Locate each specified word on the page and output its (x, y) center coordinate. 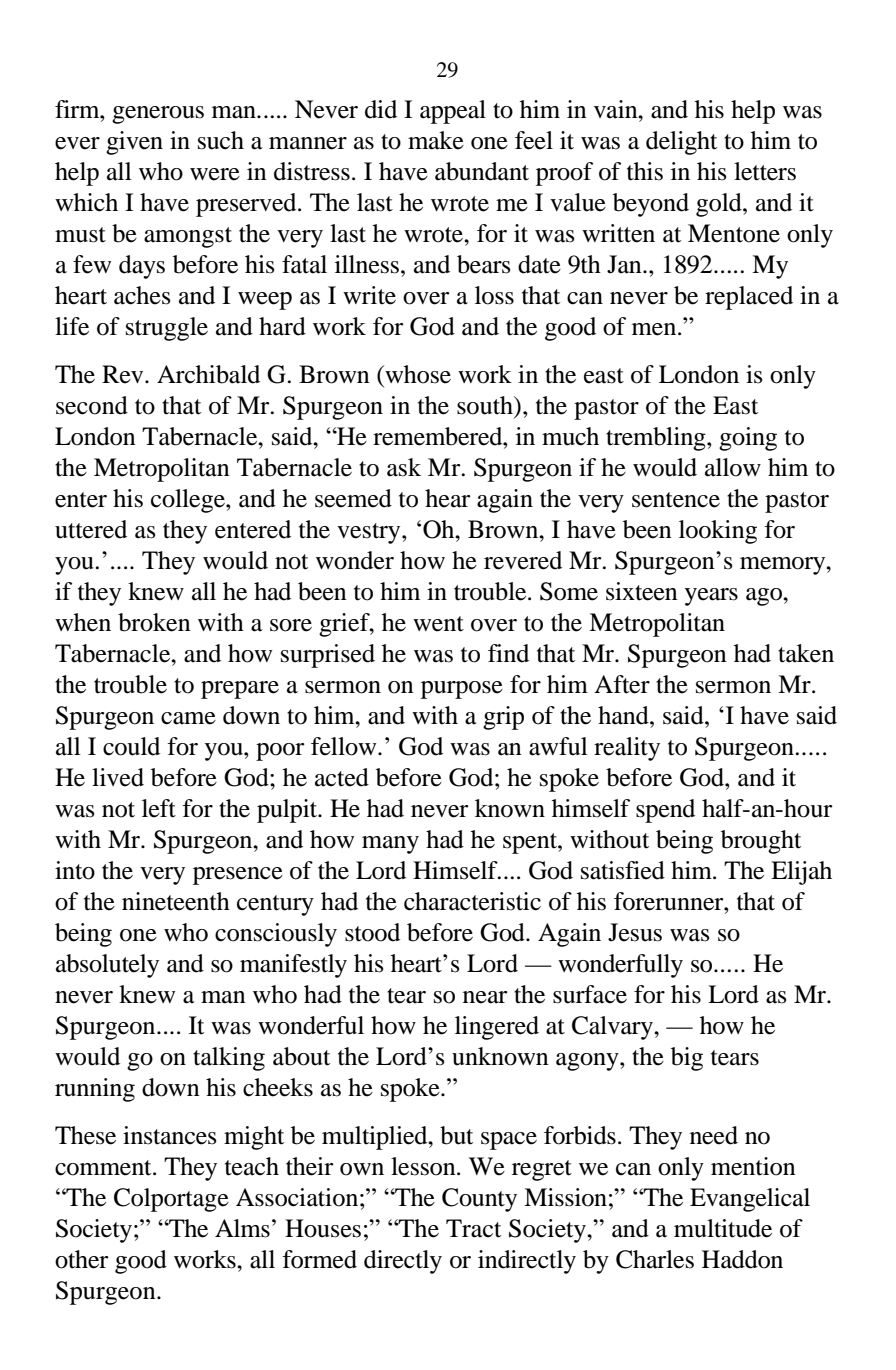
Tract (473, 1228)
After (622, 684)
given (134, 143)
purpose (462, 690)
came (188, 718)
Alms (242, 1228)
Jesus (635, 932)
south (486, 405)
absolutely (107, 966)
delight (681, 143)
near (485, 997)
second (92, 405)
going (748, 439)
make (436, 140)
